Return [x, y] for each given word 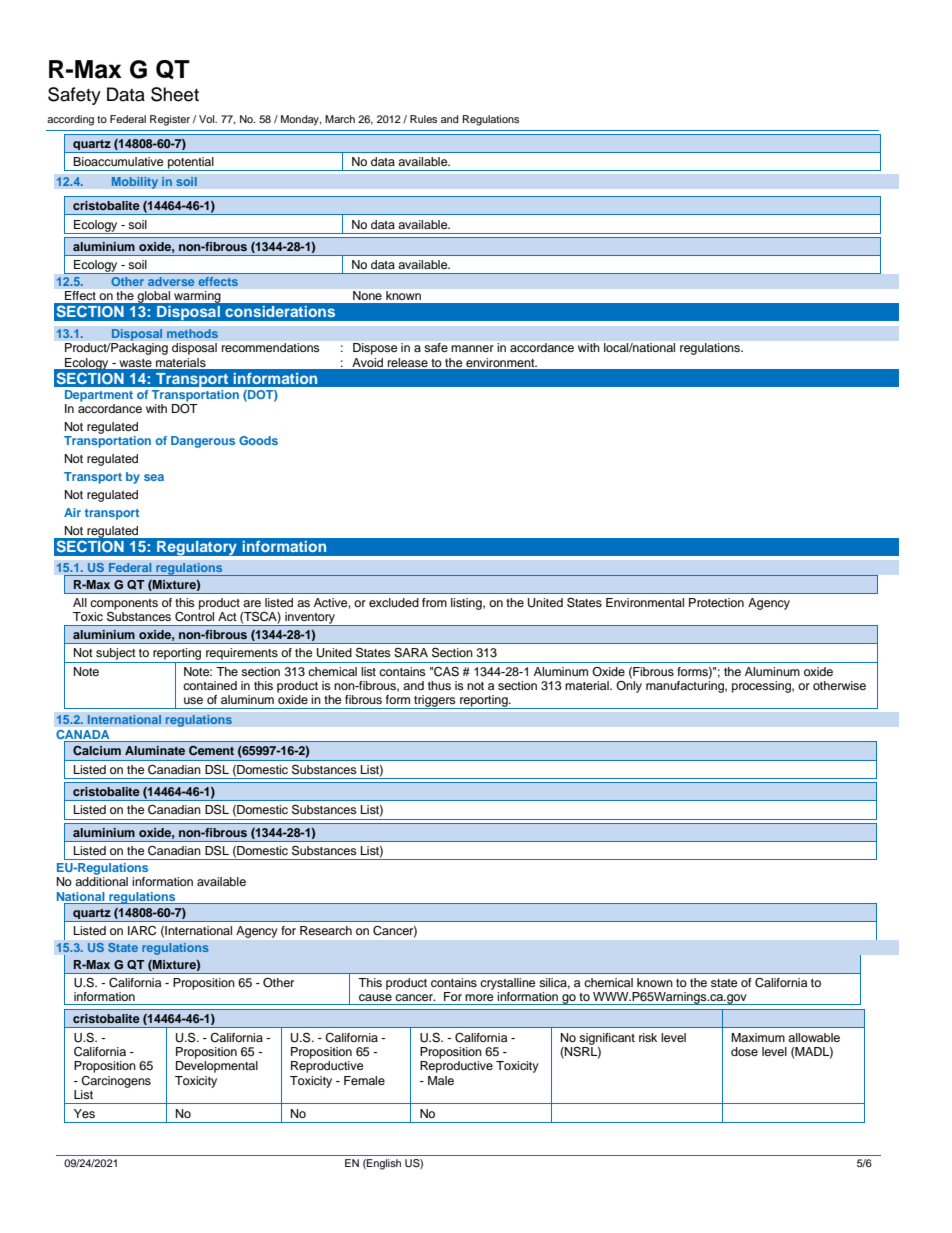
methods [192, 334]
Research [326, 930]
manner [472, 348]
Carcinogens [116, 1082]
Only [629, 685]
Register [170, 120]
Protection [716, 602]
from [434, 602]
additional [101, 881]
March [340, 119]
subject [116, 654]
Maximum [758, 1037]
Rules [423, 119]
